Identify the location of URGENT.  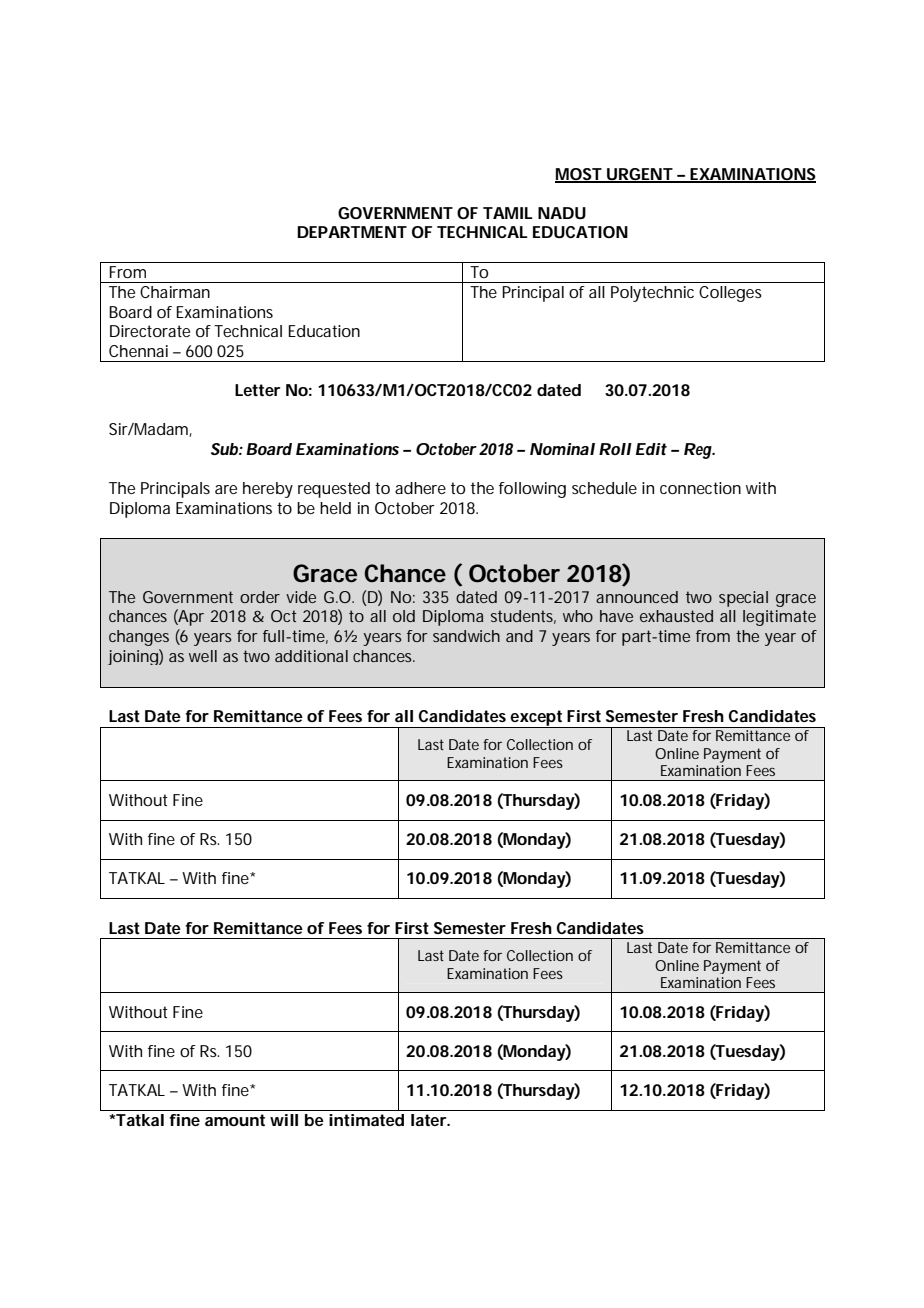
(639, 175).
